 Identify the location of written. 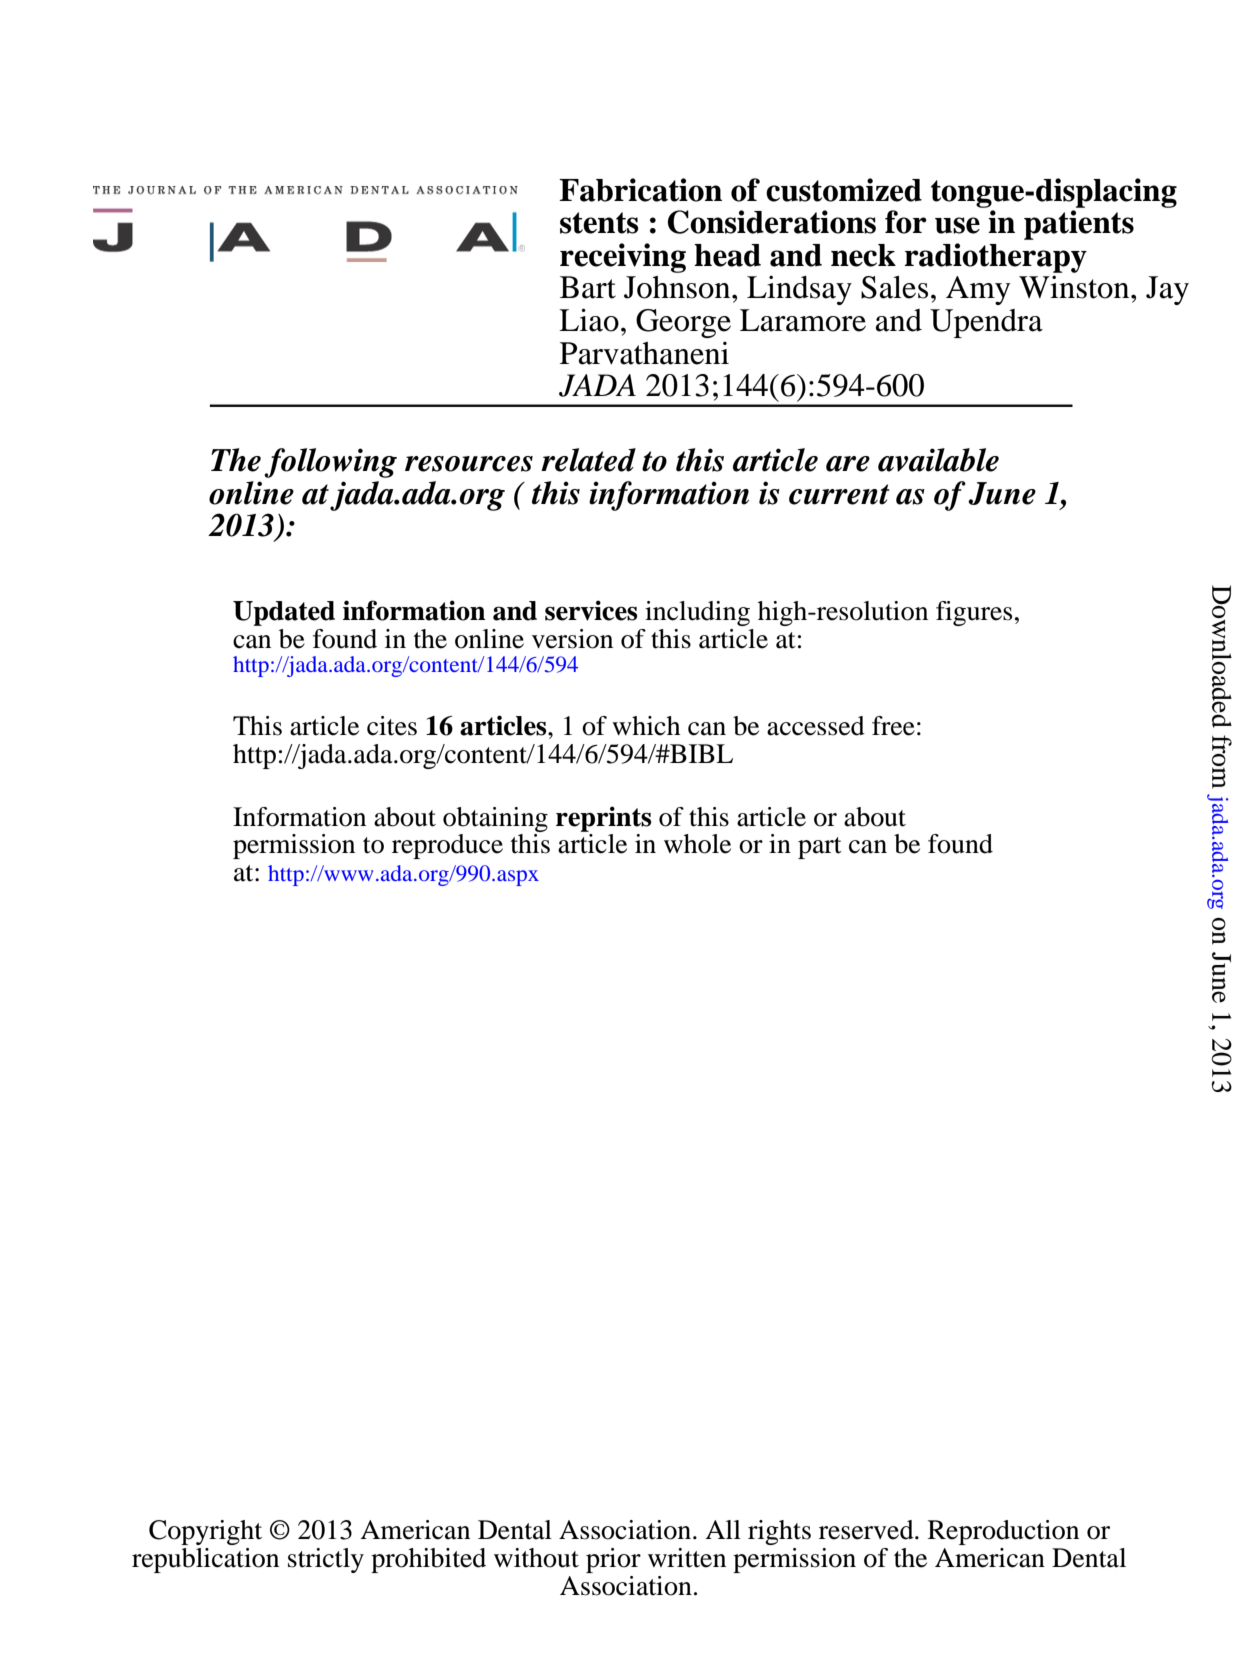
(687, 1558).
